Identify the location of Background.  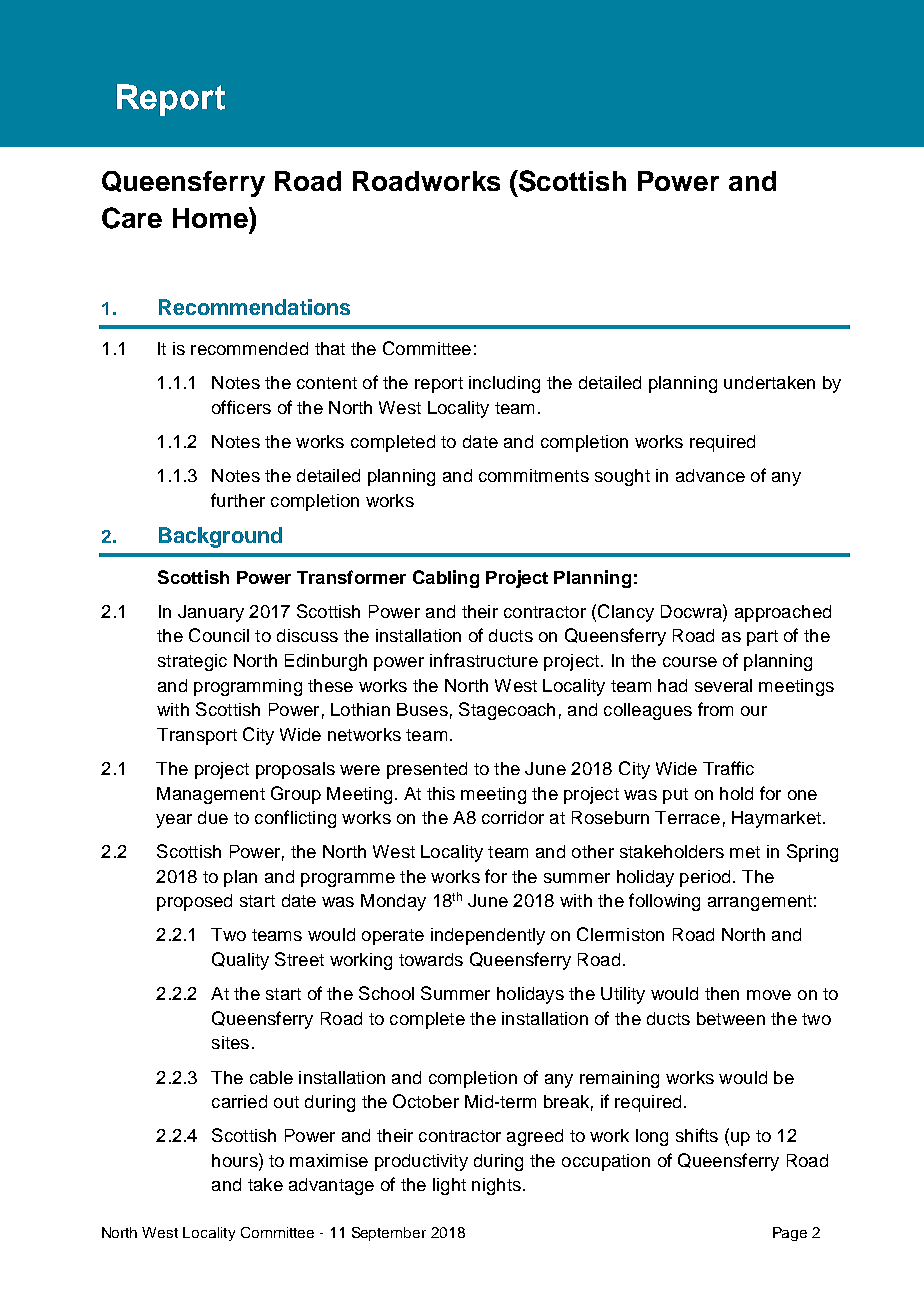
(220, 537).
